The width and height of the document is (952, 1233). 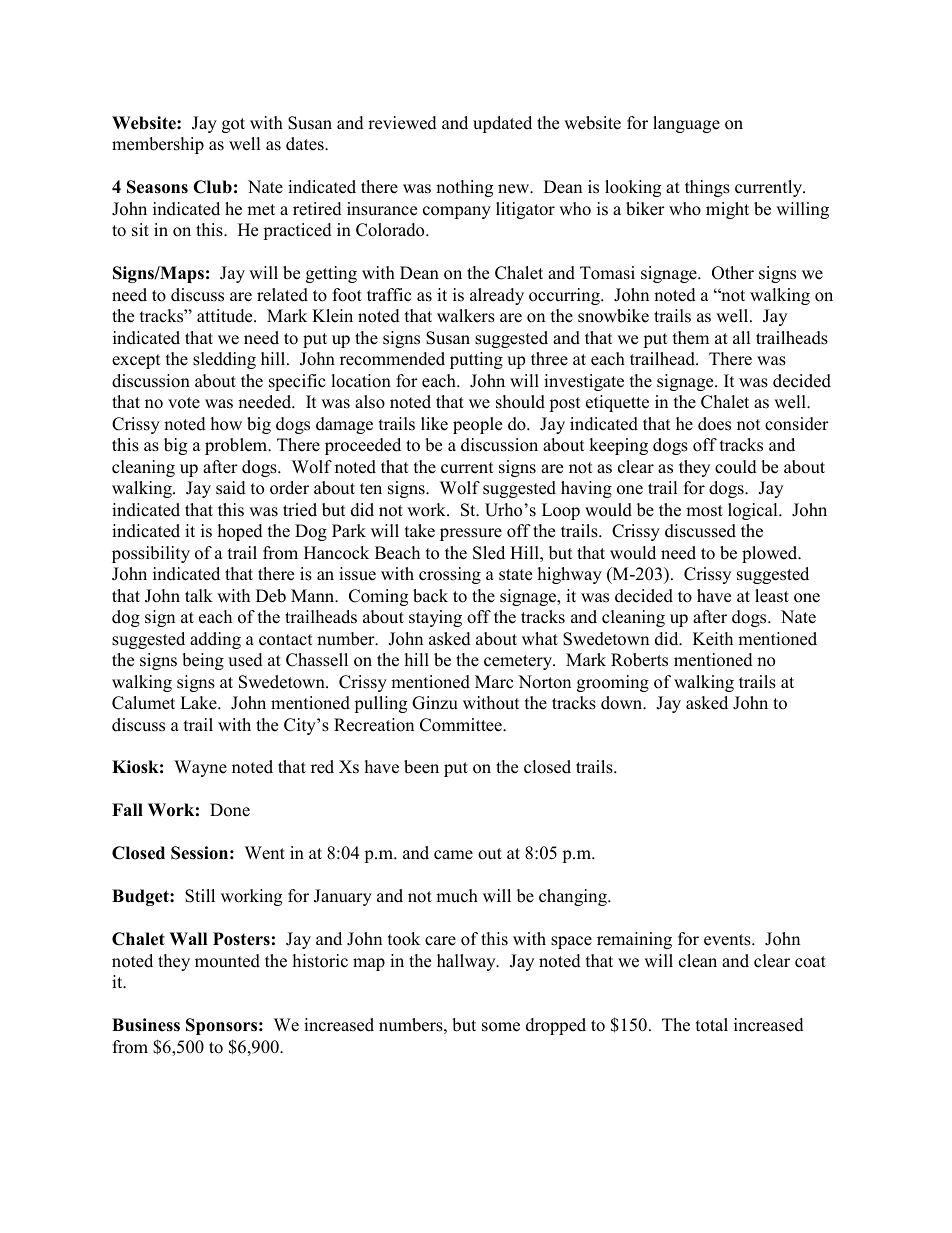 I want to click on Committee, so click(x=462, y=725).
